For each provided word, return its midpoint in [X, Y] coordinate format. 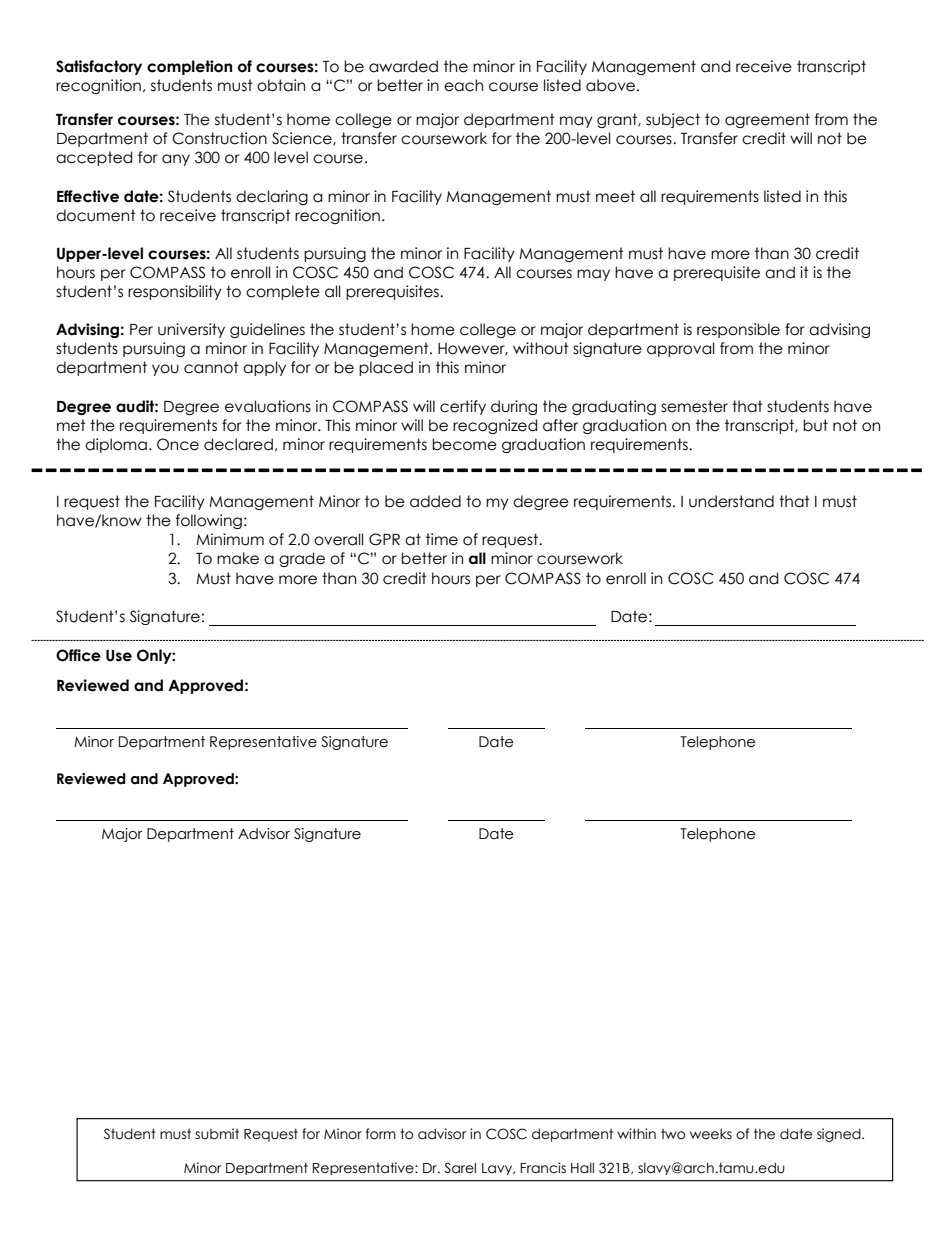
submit [217, 1134]
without [541, 348]
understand [731, 501]
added [435, 501]
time [442, 539]
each [463, 85]
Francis [543, 1168]
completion [189, 67]
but [815, 425]
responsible [738, 330]
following [209, 521]
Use [119, 656]
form [381, 1134]
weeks [711, 1134]
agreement [767, 120]
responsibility [175, 292]
